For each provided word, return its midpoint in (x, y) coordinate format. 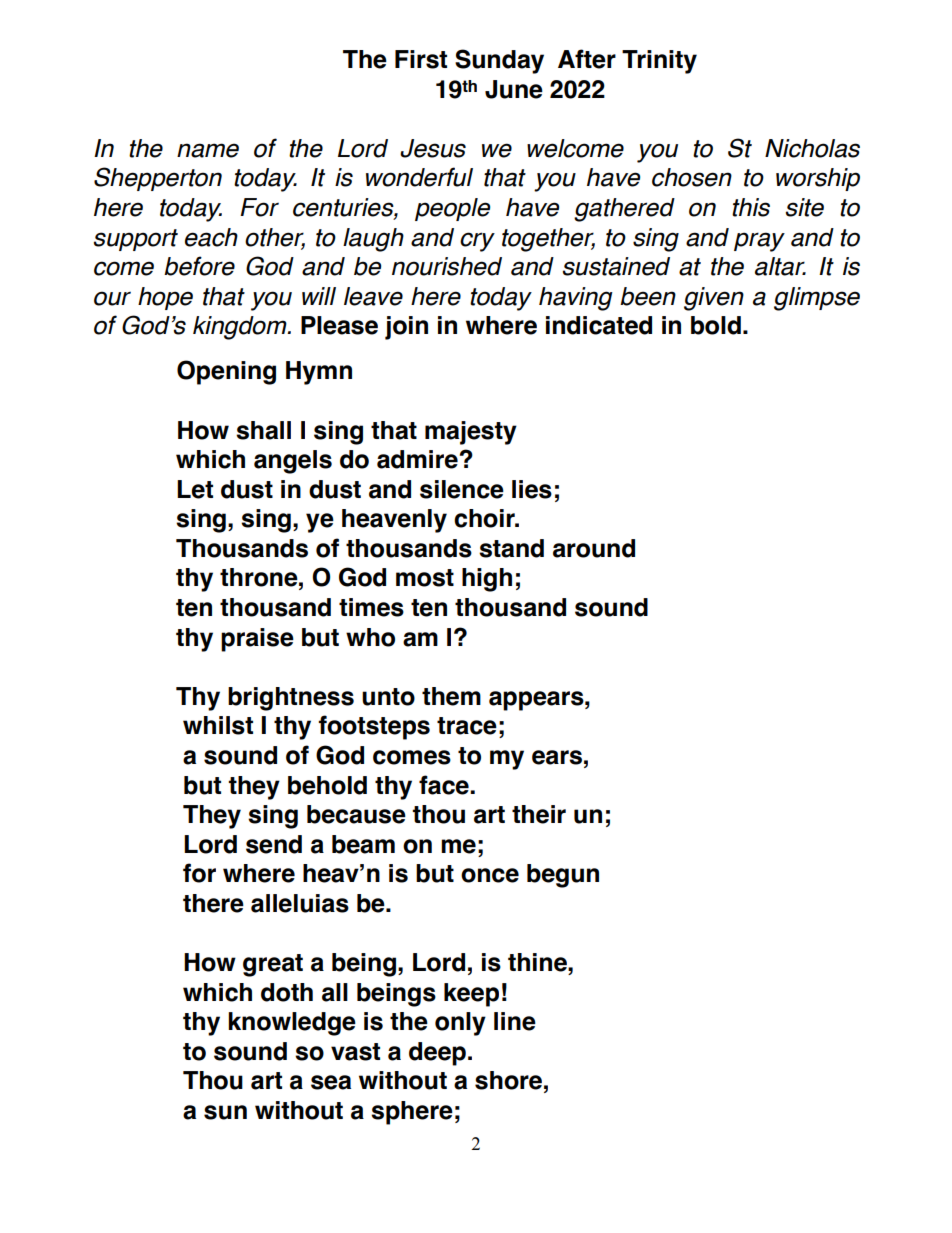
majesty (471, 433)
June (514, 89)
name (208, 150)
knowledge (292, 1024)
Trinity (659, 62)
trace (467, 726)
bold (716, 325)
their (539, 814)
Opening (226, 372)
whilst (218, 725)
